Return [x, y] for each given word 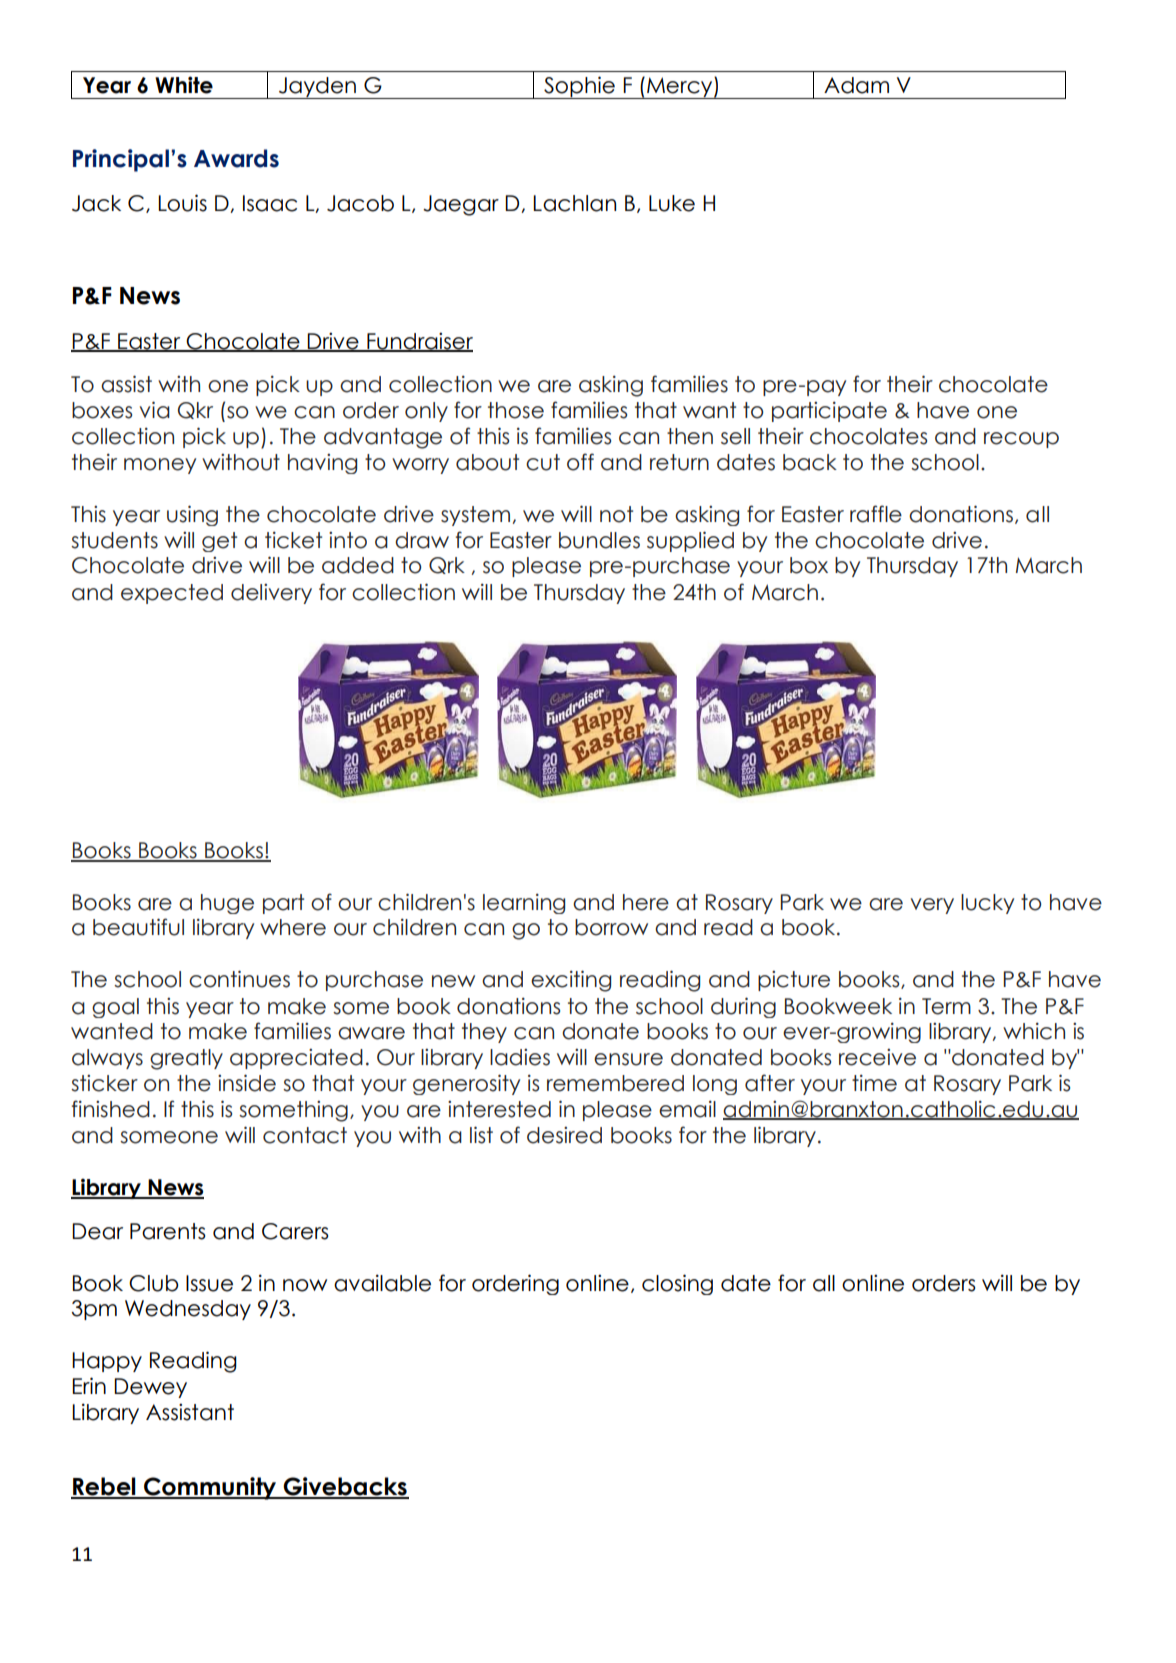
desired [564, 1135]
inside [247, 1083]
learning [524, 904]
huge [227, 904]
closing [677, 1284]
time [874, 1083]
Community [210, 1488]
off [580, 462]
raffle [876, 514]
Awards [236, 158]
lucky [987, 904]
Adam [856, 85]
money [160, 466]
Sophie [579, 87]
